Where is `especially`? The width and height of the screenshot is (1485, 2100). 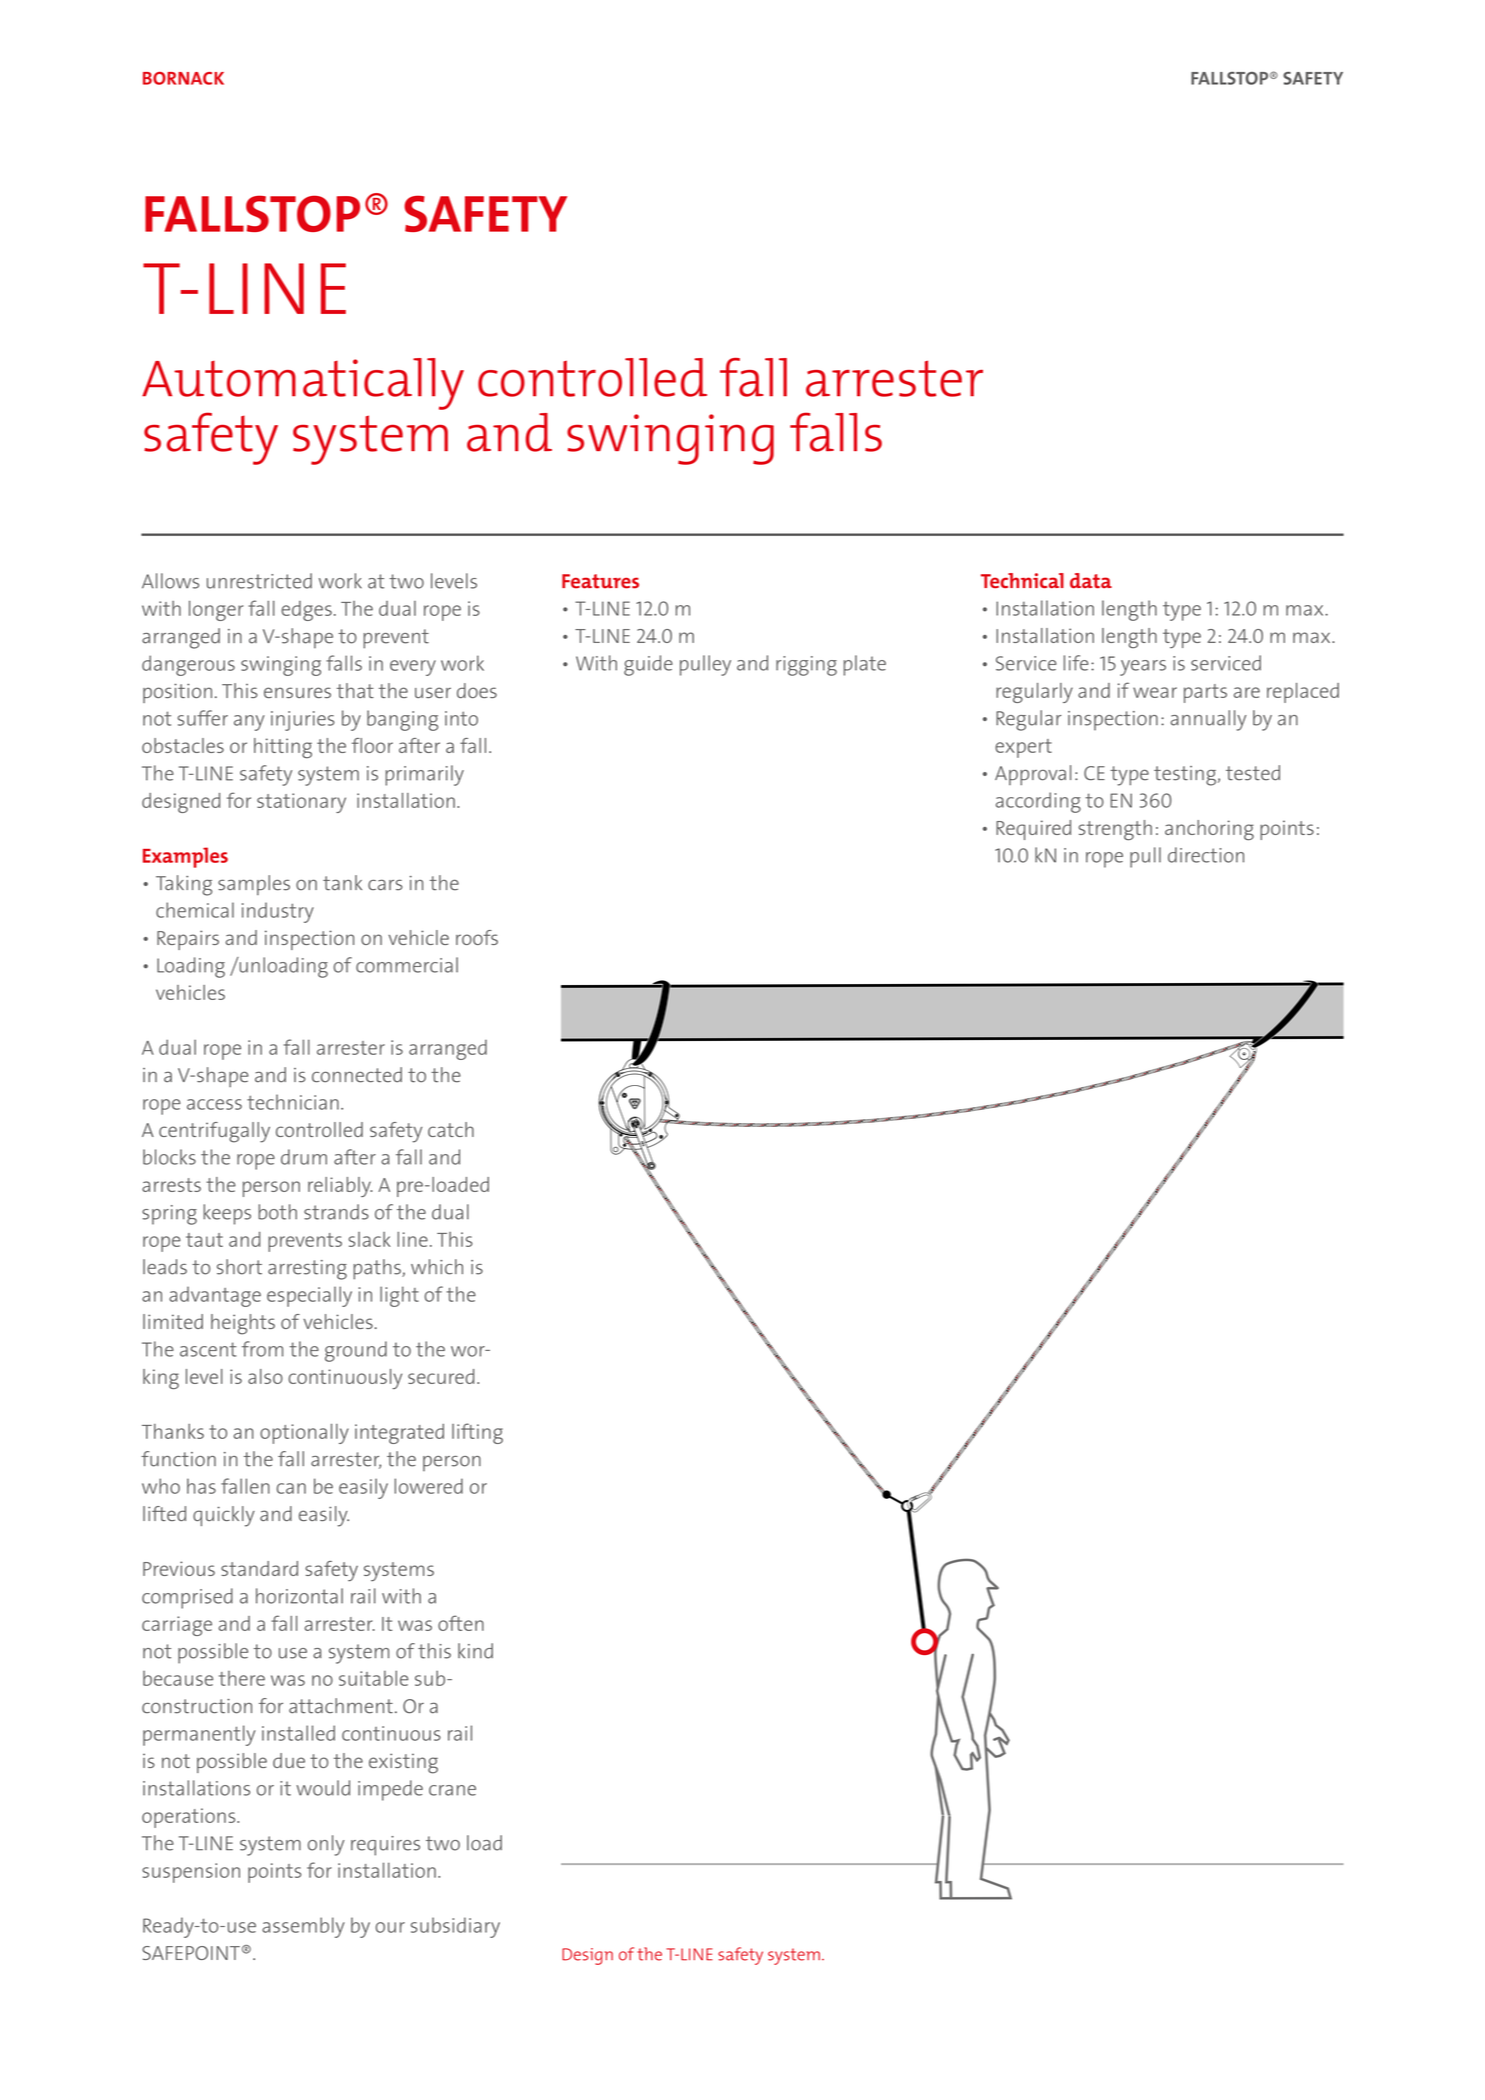
especially is located at coordinates (309, 1296).
